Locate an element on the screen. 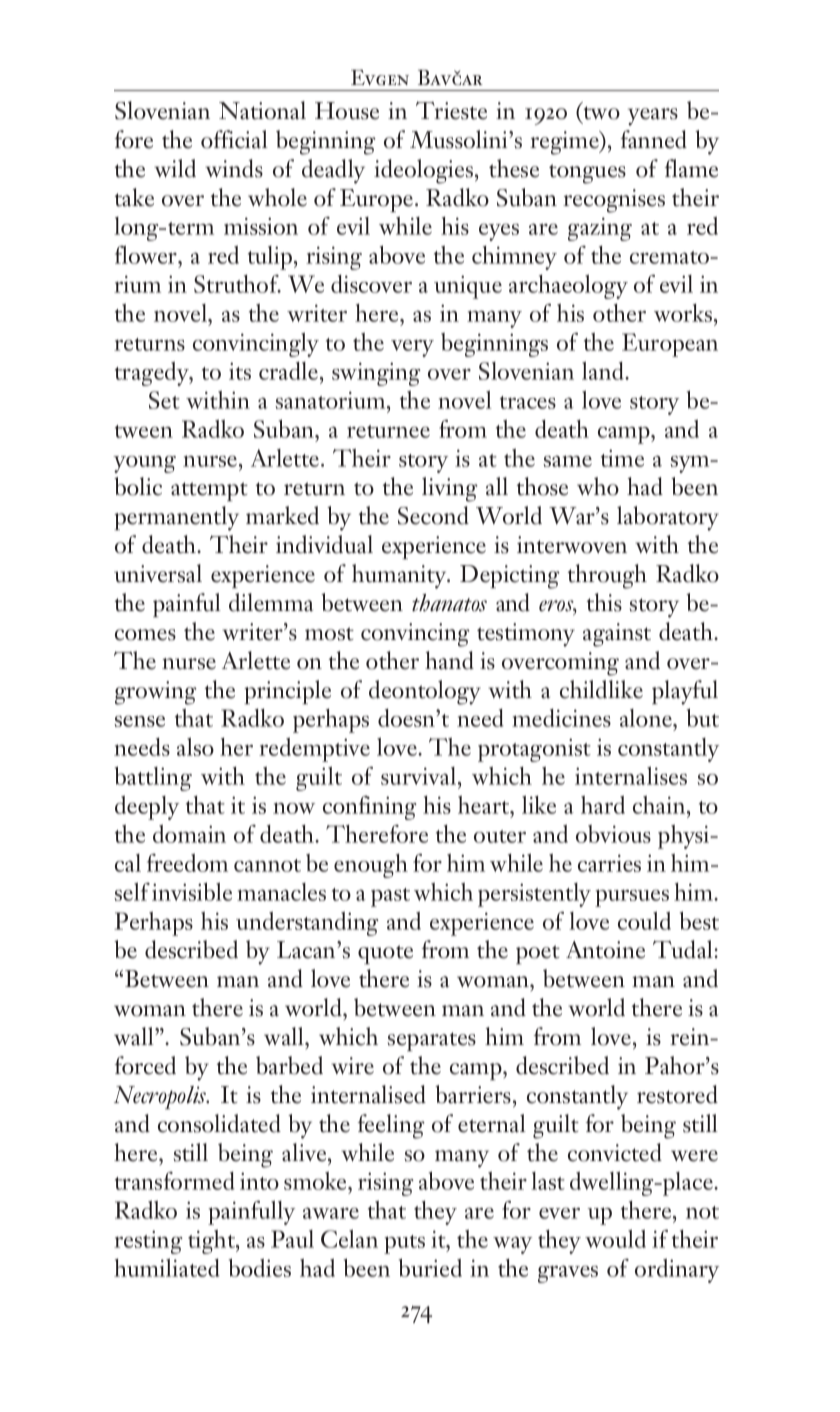 The image size is (840, 1412). time is located at coordinates (622, 458).
